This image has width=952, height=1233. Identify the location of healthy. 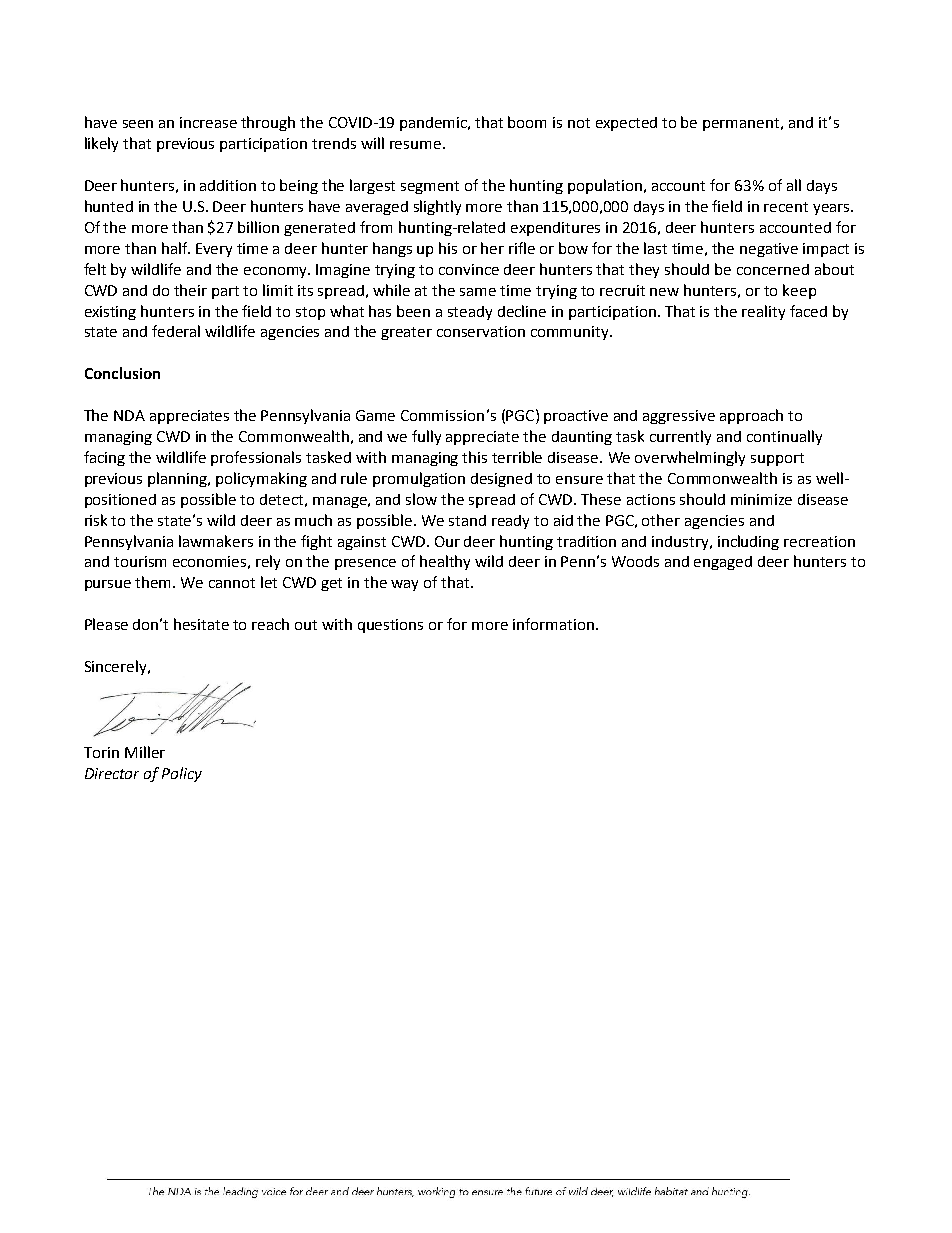
(445, 562).
